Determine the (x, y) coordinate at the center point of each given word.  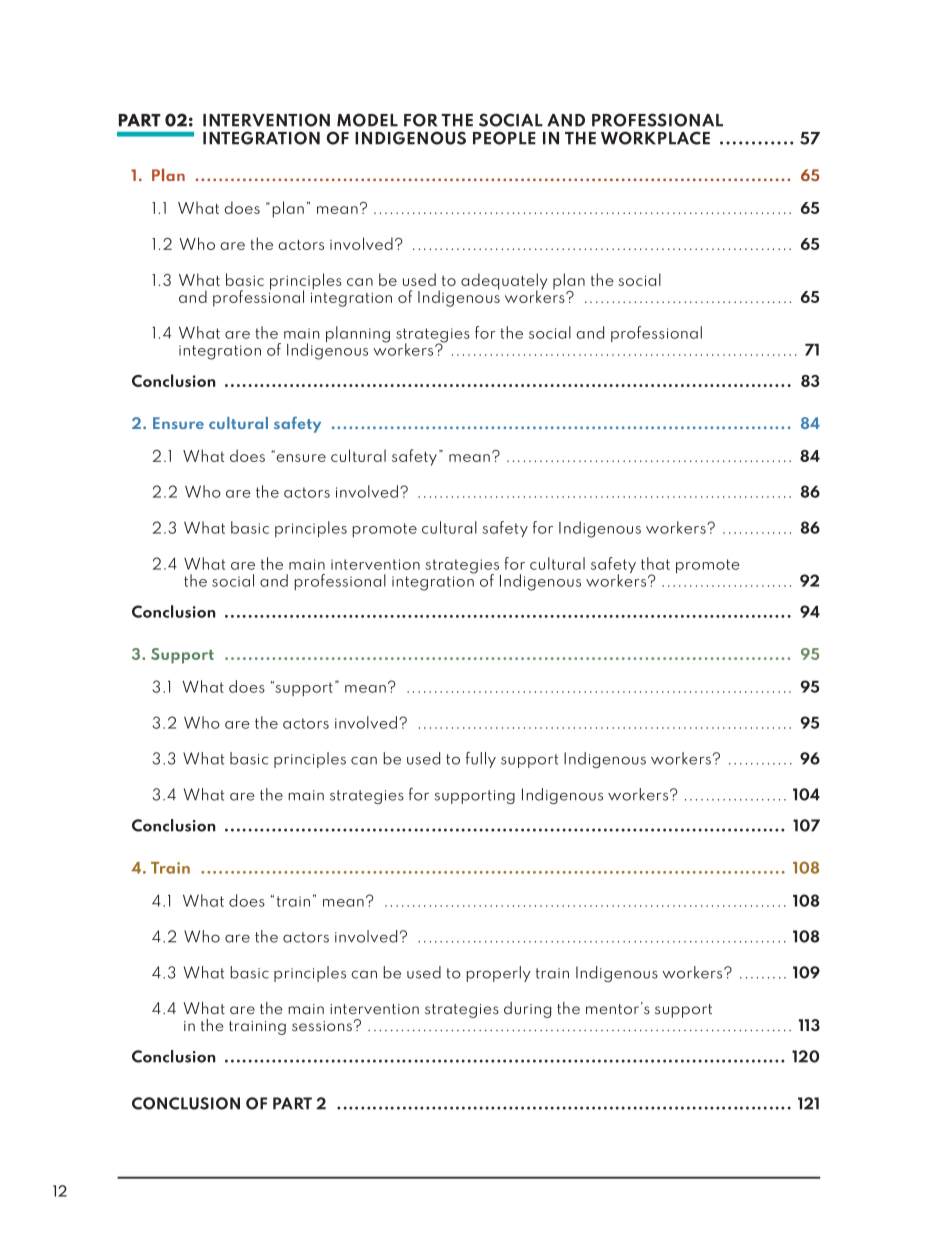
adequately (504, 282)
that (655, 563)
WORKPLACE (655, 138)
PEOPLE (504, 138)
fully (481, 760)
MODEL (367, 120)
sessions (322, 1026)
